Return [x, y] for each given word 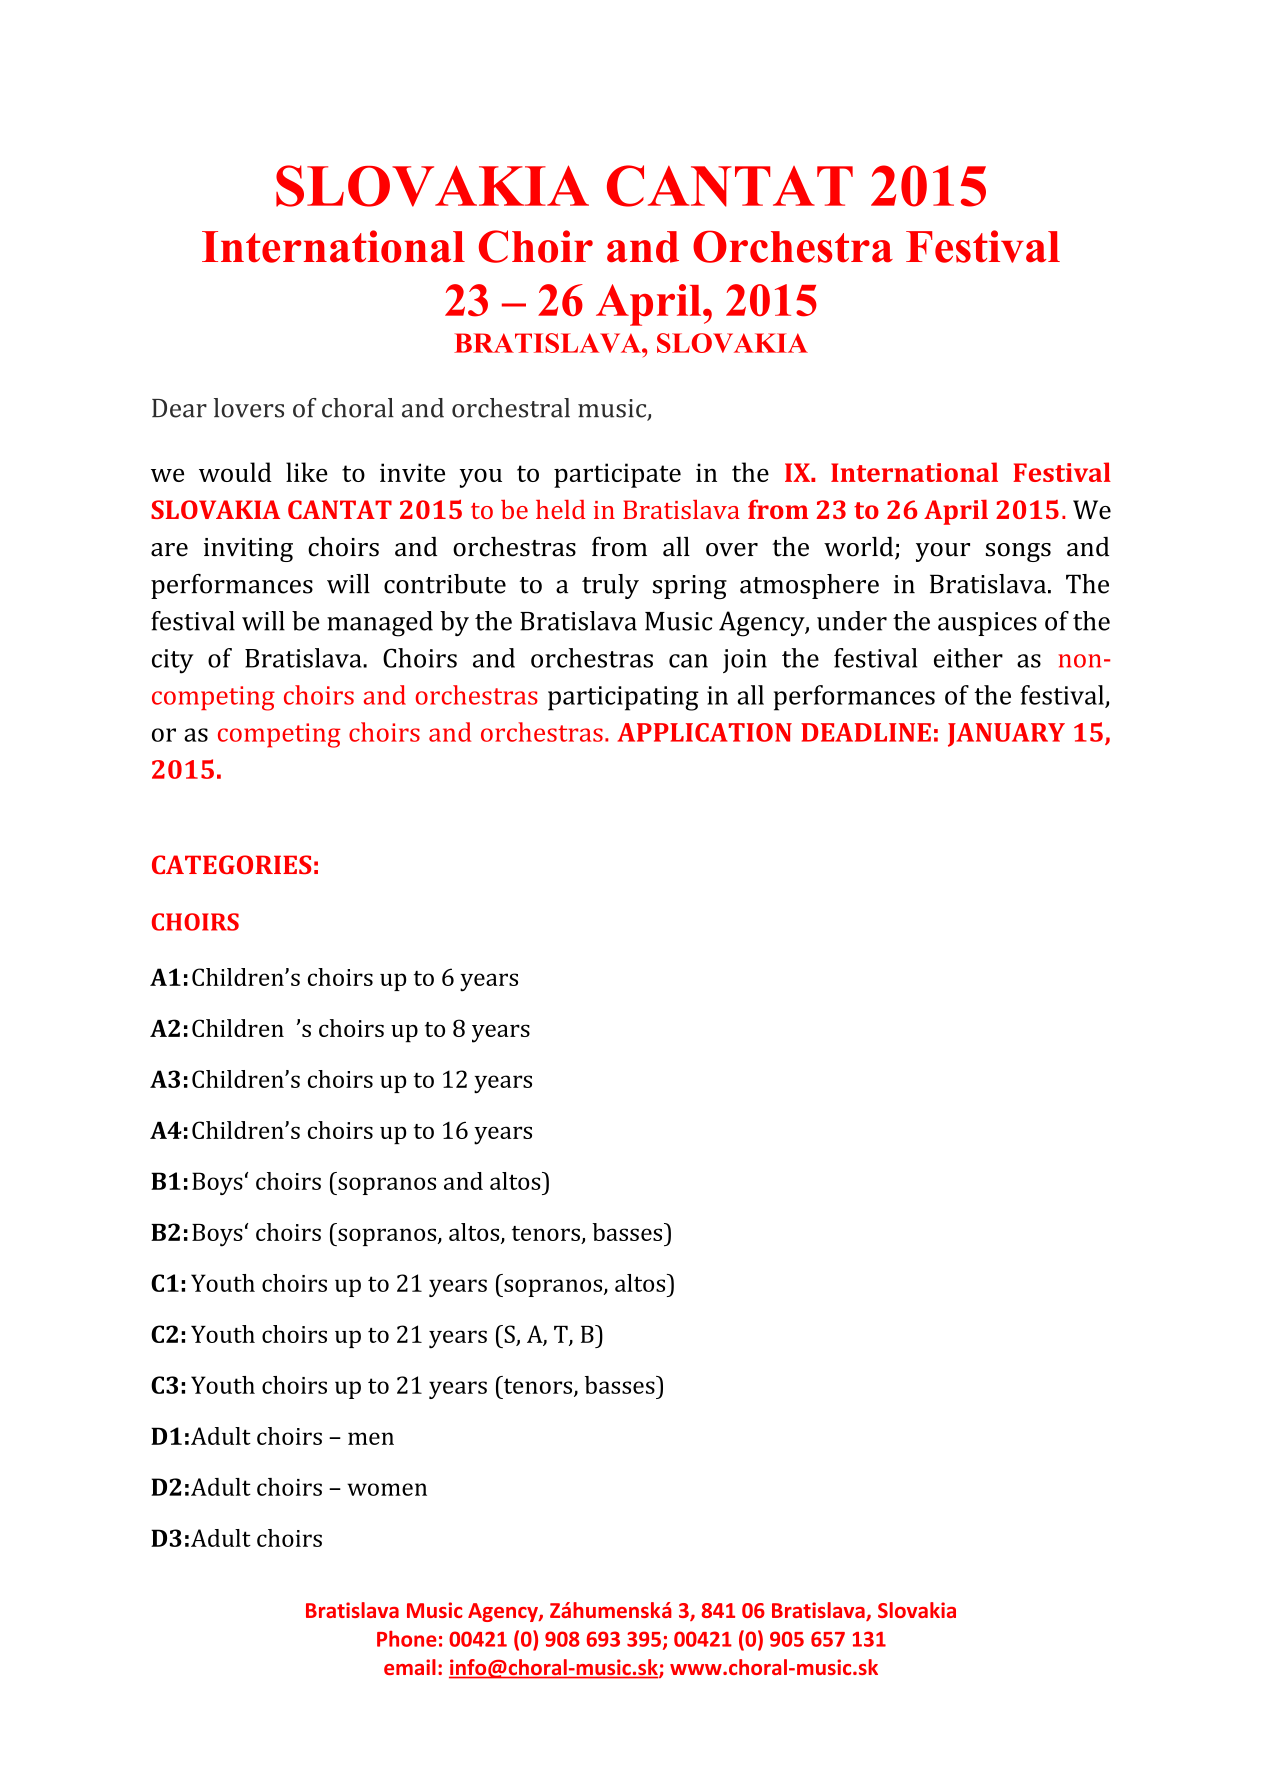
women [387, 1489]
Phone [407, 1639]
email [410, 1667]
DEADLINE [866, 732]
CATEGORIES [231, 864]
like [307, 472]
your [943, 552]
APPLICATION [704, 732]
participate [617, 475]
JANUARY [1006, 735]
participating [623, 698]
